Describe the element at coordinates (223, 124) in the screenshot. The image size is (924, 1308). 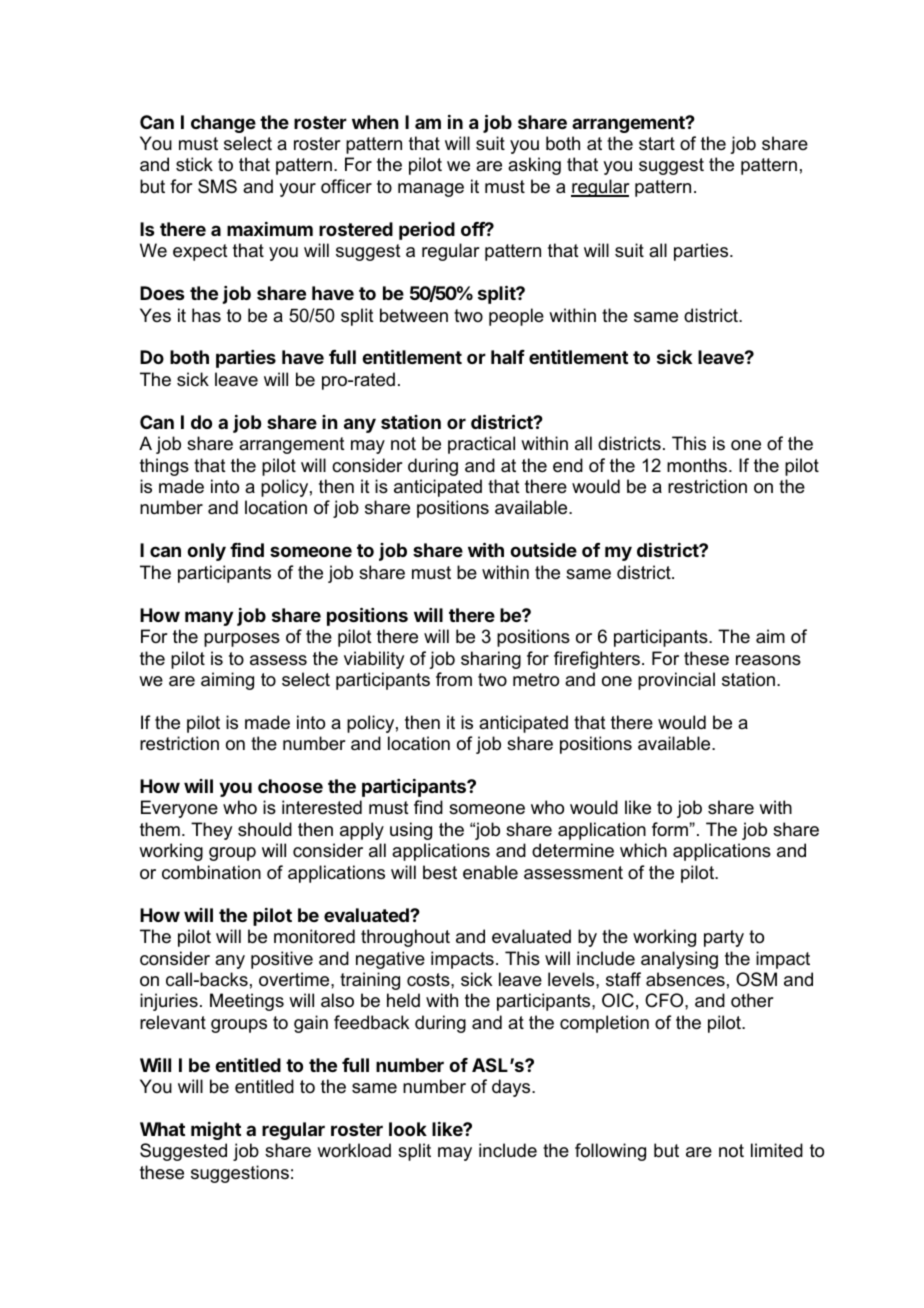
I see `change` at that location.
